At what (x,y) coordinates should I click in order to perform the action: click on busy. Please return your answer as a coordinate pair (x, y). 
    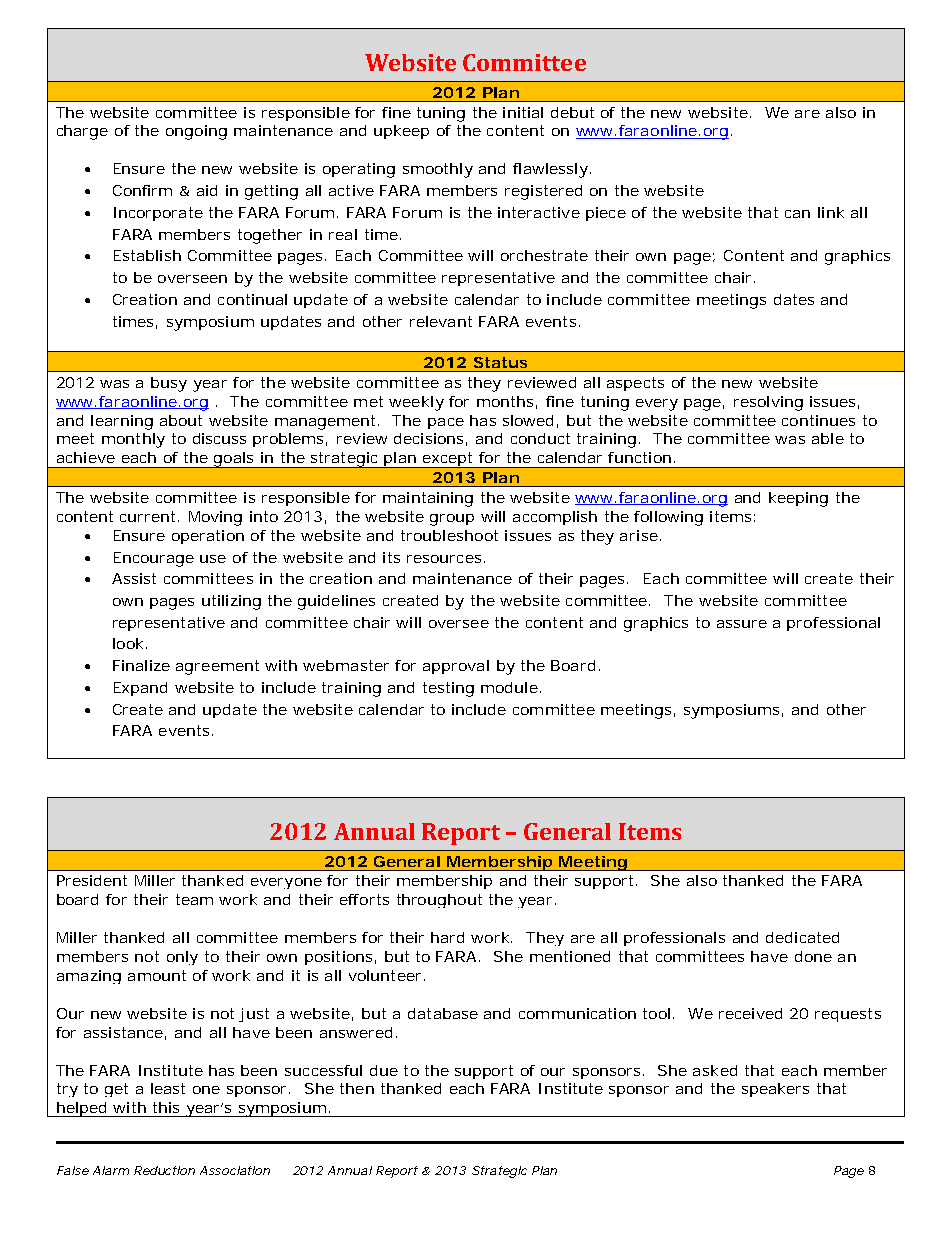
    Looking at the image, I should click on (169, 384).
